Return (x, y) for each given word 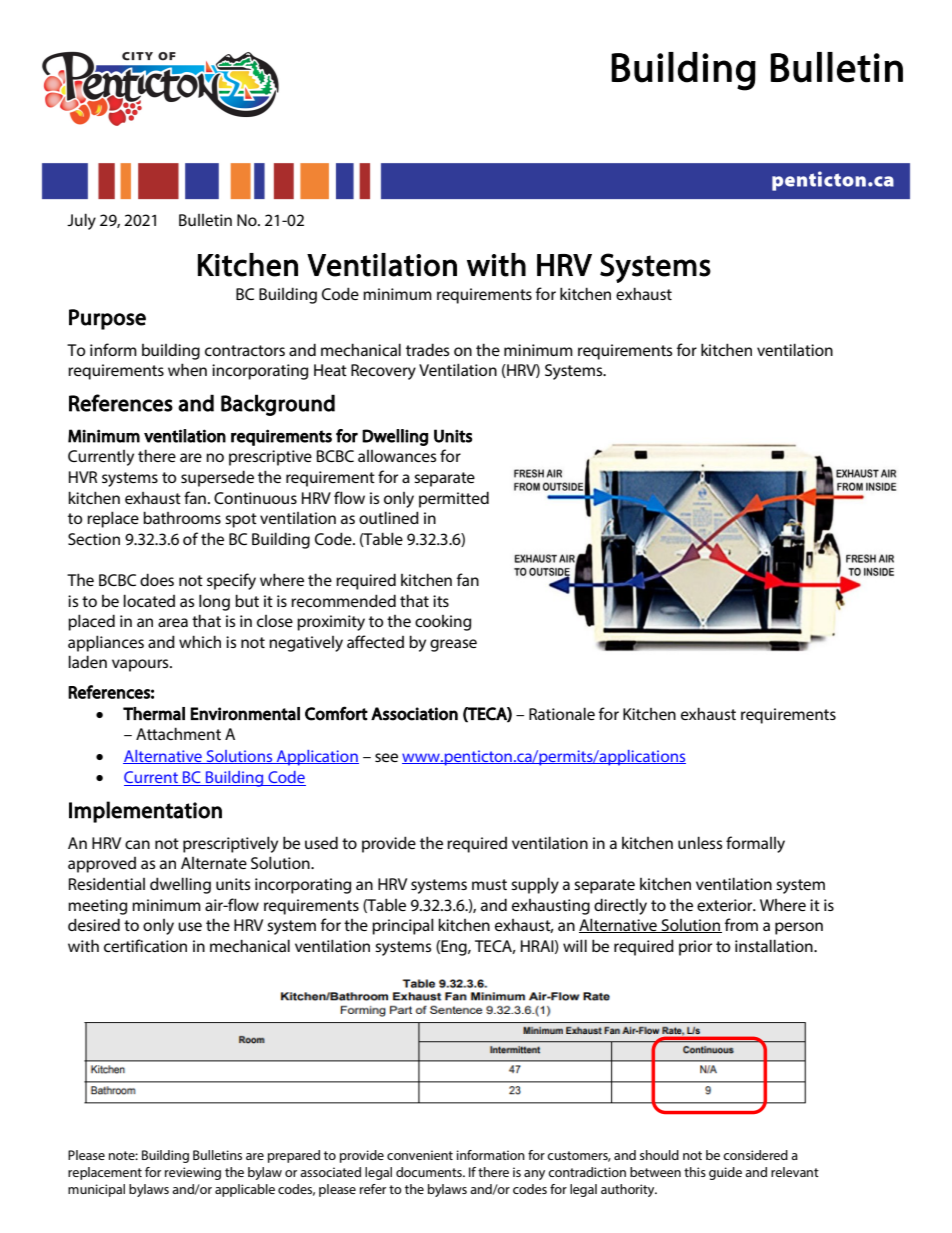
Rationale (562, 713)
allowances (397, 456)
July (81, 221)
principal (403, 926)
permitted (454, 499)
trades (427, 349)
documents (430, 1172)
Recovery (383, 372)
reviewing (193, 1173)
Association (414, 714)
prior (695, 948)
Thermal (154, 714)
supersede (217, 478)
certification (145, 945)
